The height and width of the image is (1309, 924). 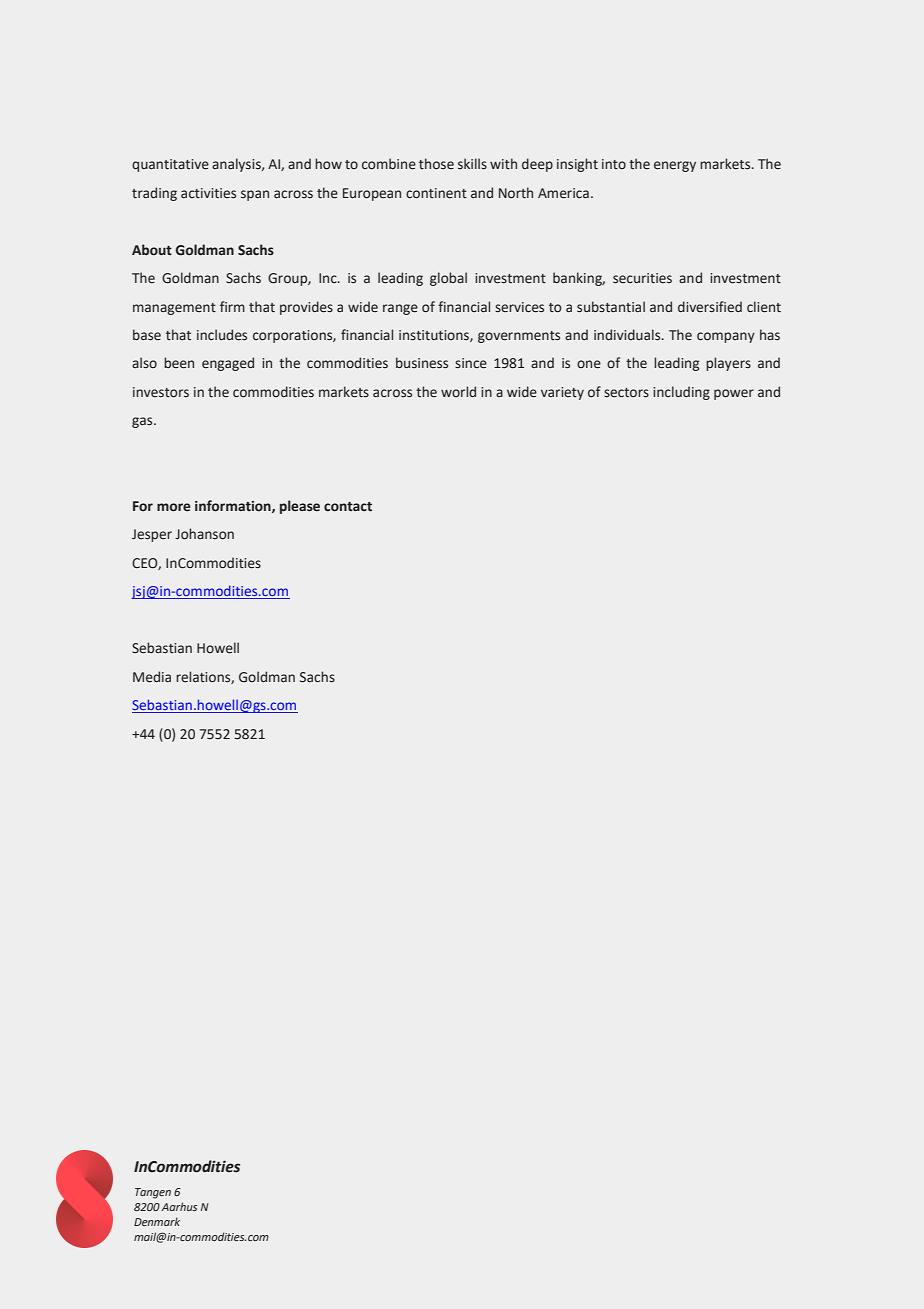 I want to click on energy, so click(x=675, y=166).
